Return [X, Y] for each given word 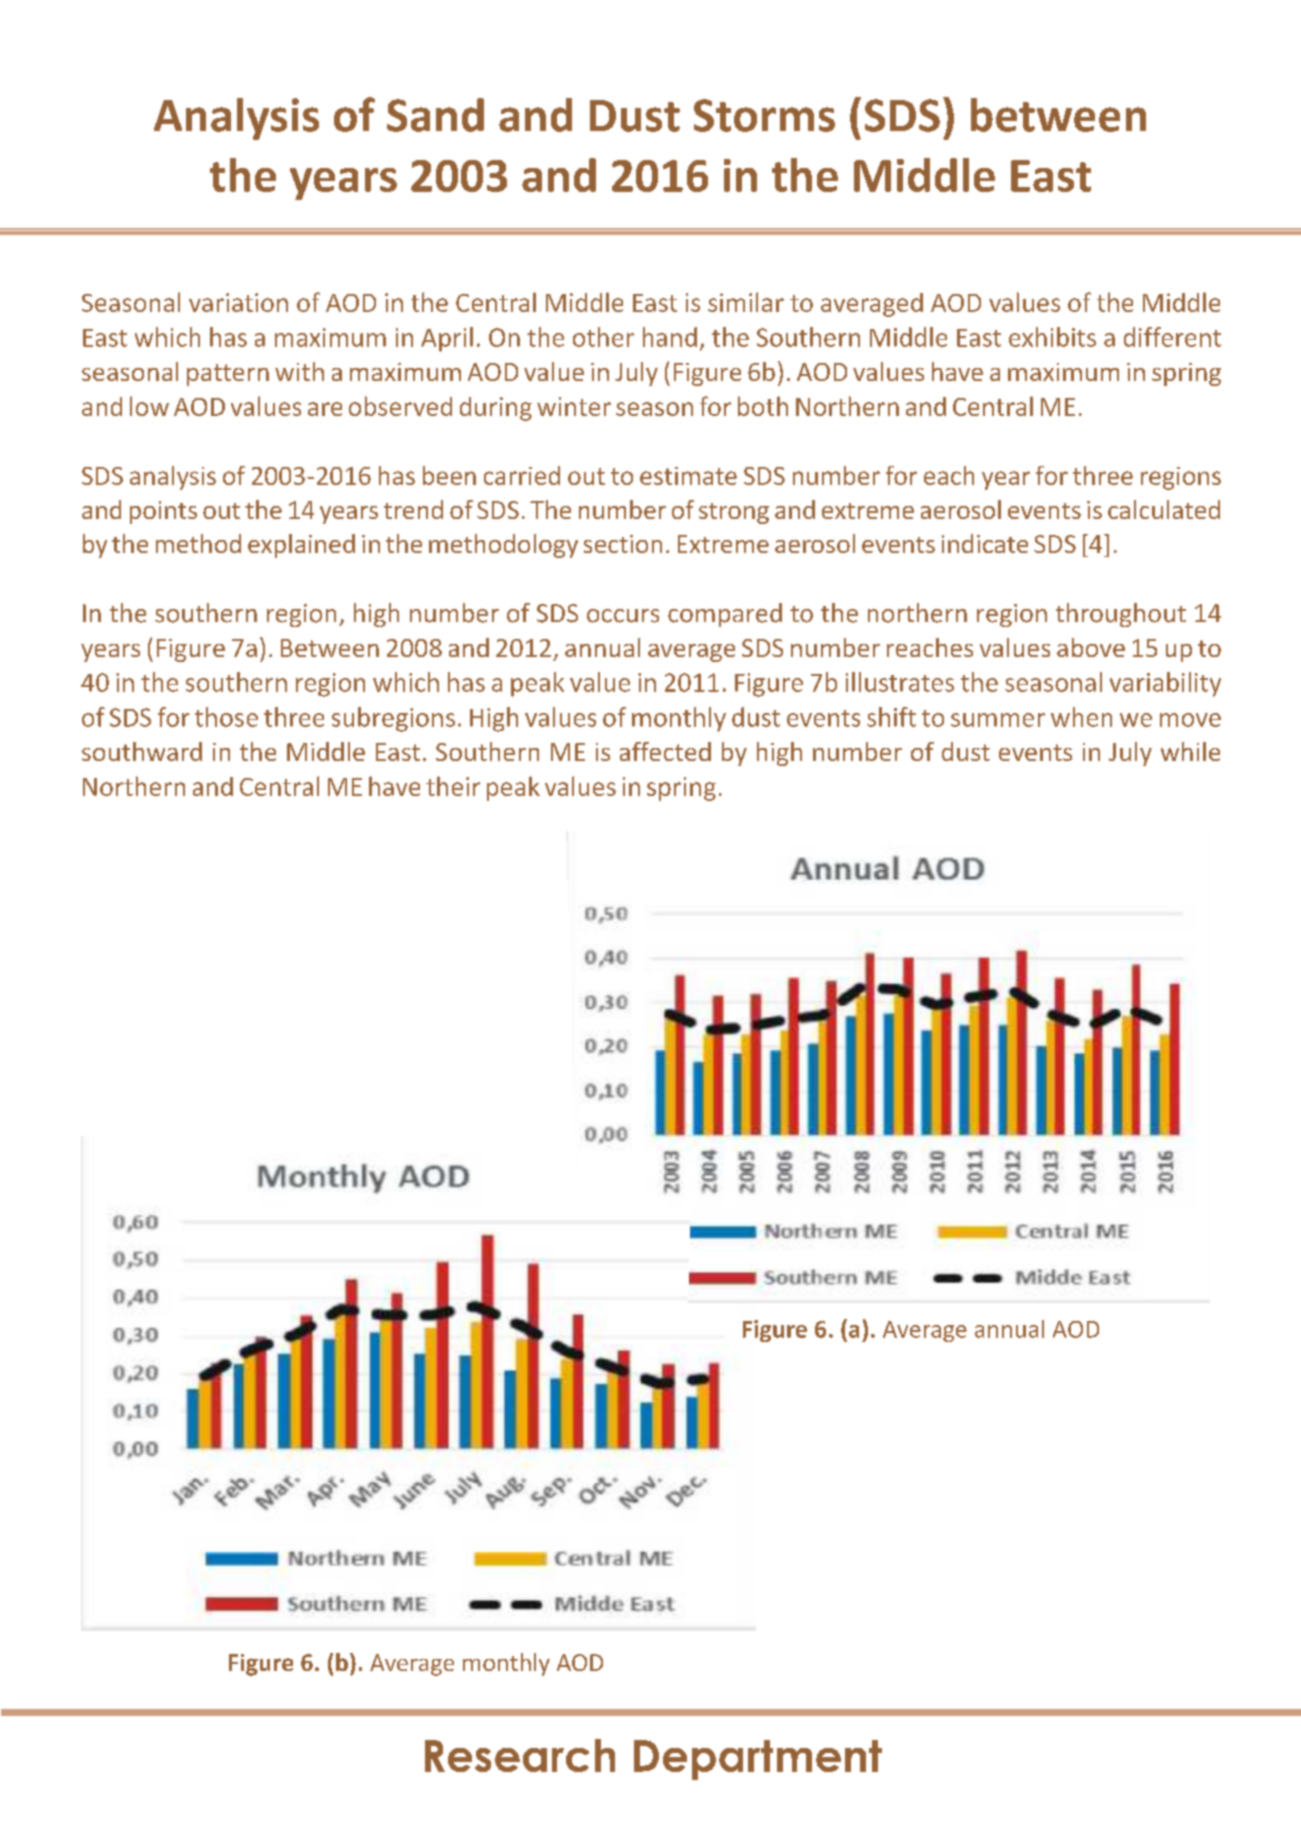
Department [758, 1760]
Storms [764, 115]
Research [520, 1755]
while [1190, 751]
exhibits [1052, 337]
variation [238, 302]
